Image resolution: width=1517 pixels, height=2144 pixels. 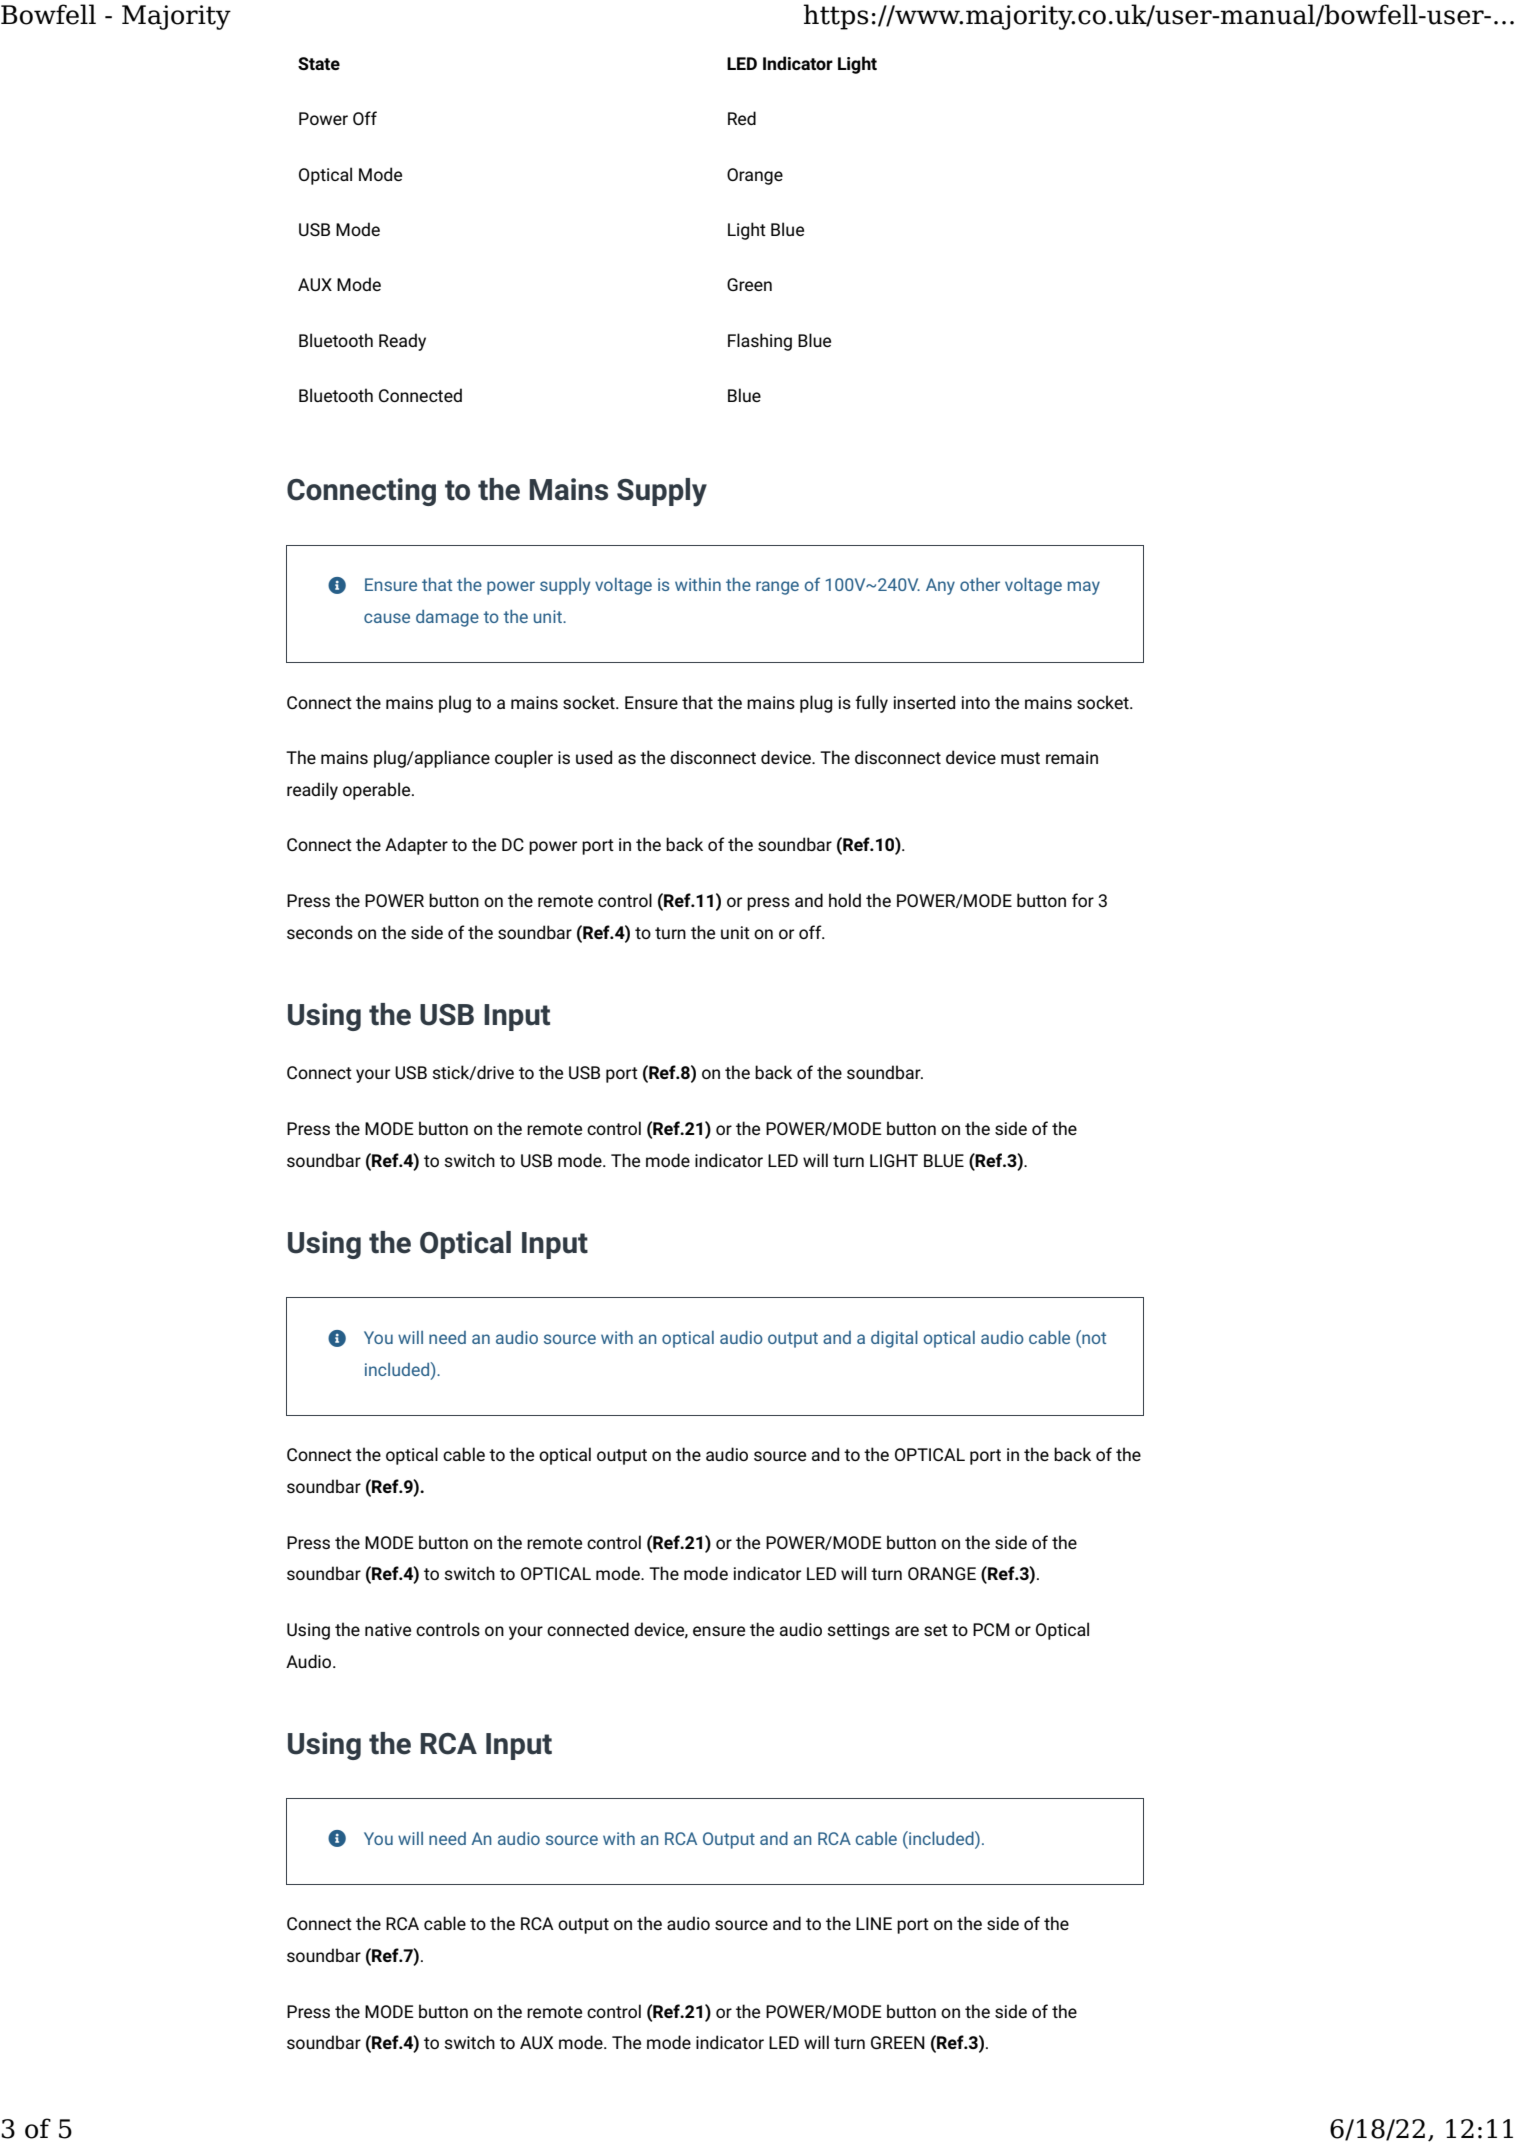 I want to click on State, so click(x=319, y=63).
